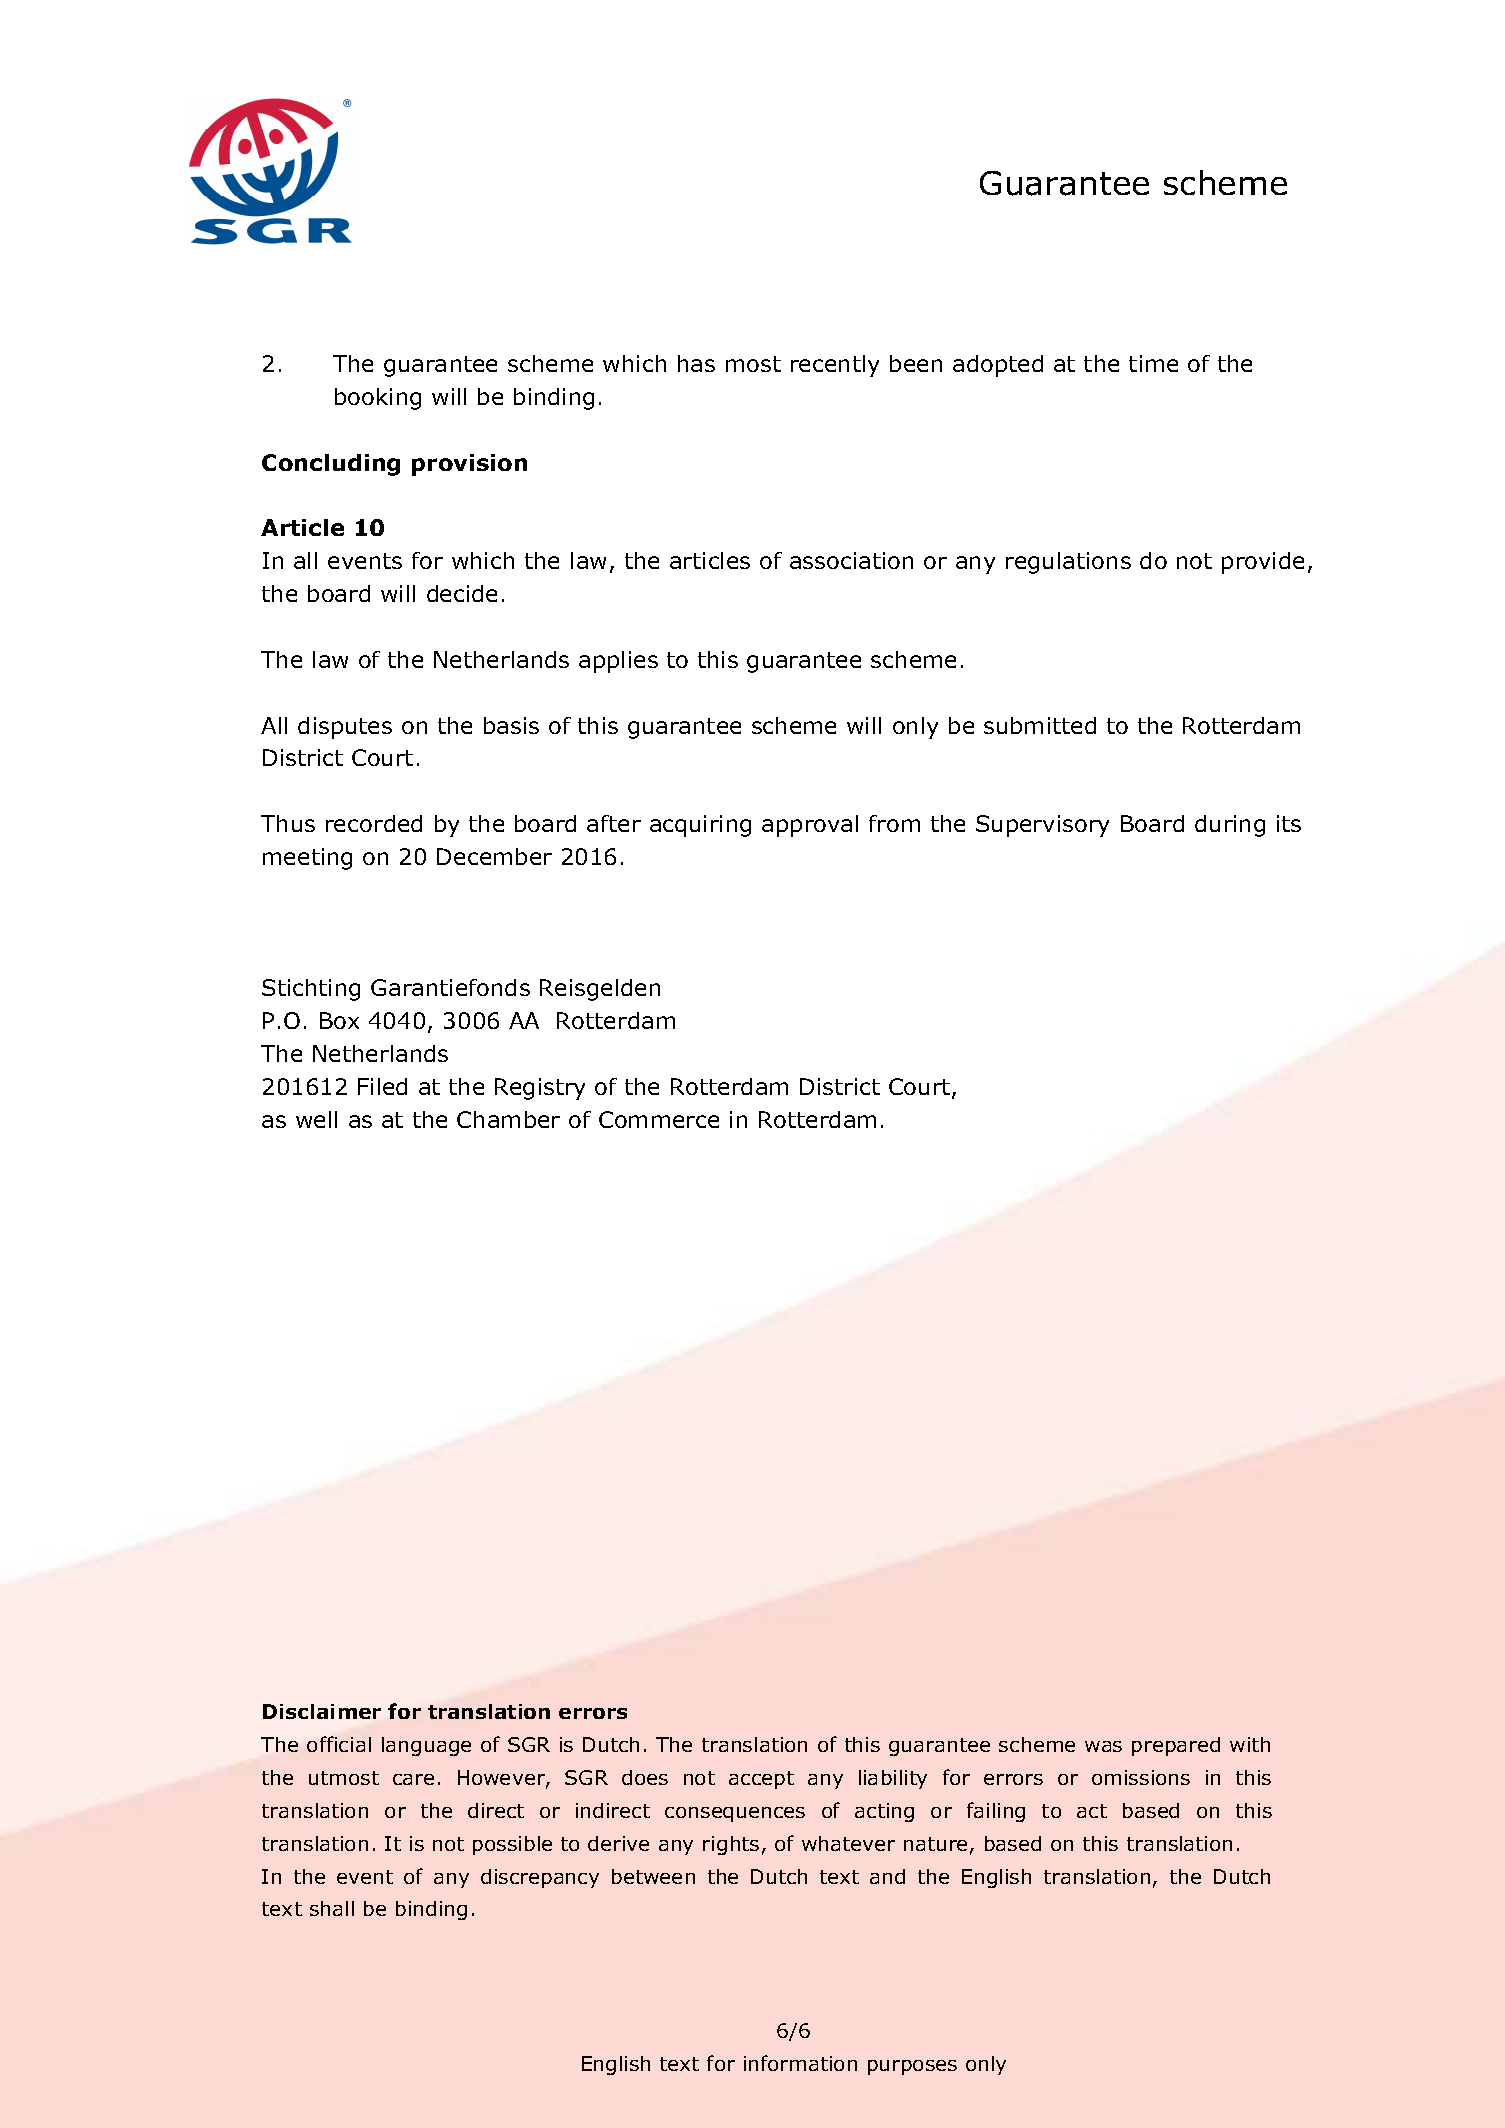 The height and width of the screenshot is (2128, 1505). Describe the element at coordinates (1230, 826) in the screenshot. I see `during` at that location.
